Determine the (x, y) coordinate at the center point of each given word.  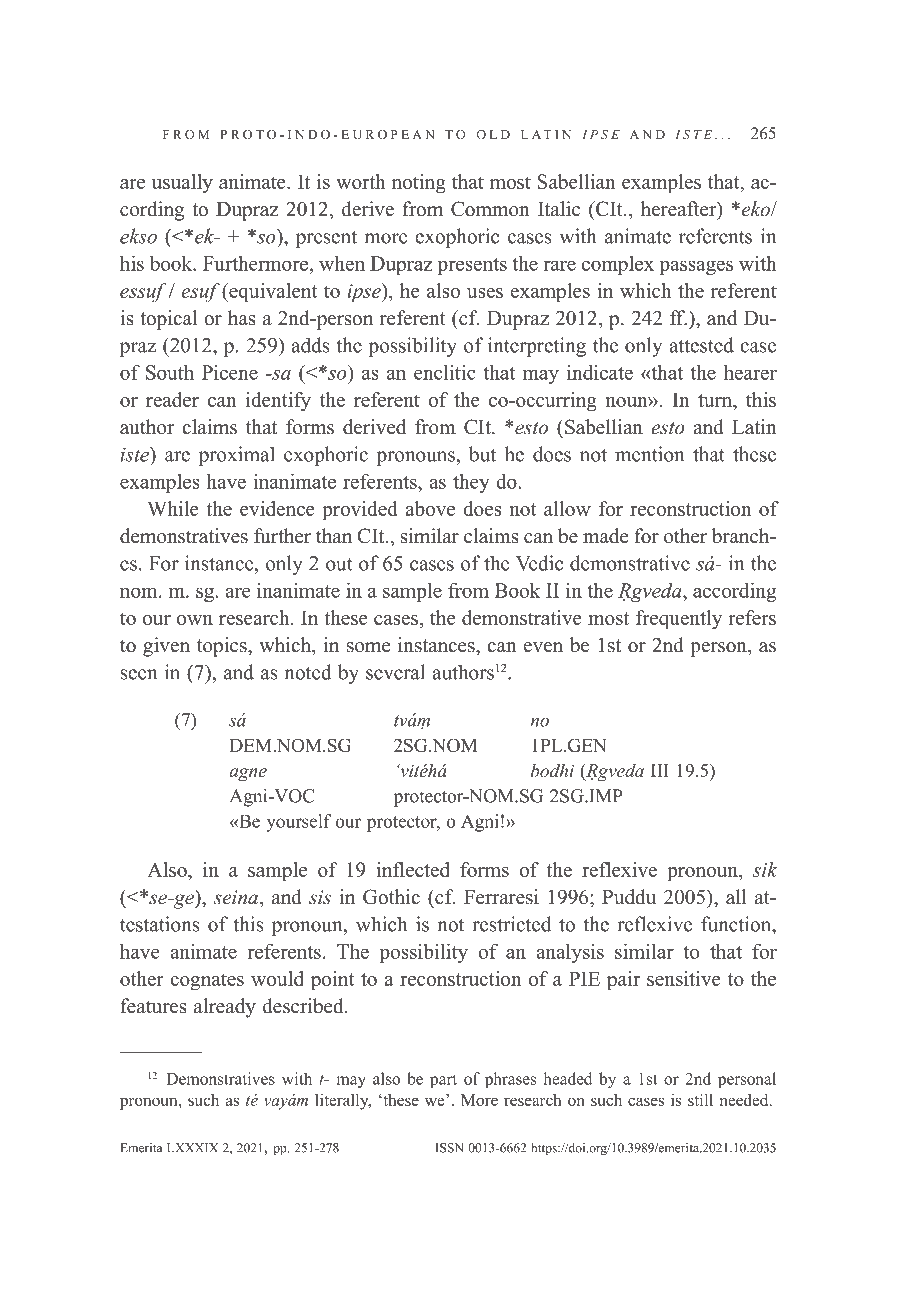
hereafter (680, 210)
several (395, 672)
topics (223, 647)
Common (490, 209)
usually (182, 184)
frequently (679, 620)
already (225, 1008)
